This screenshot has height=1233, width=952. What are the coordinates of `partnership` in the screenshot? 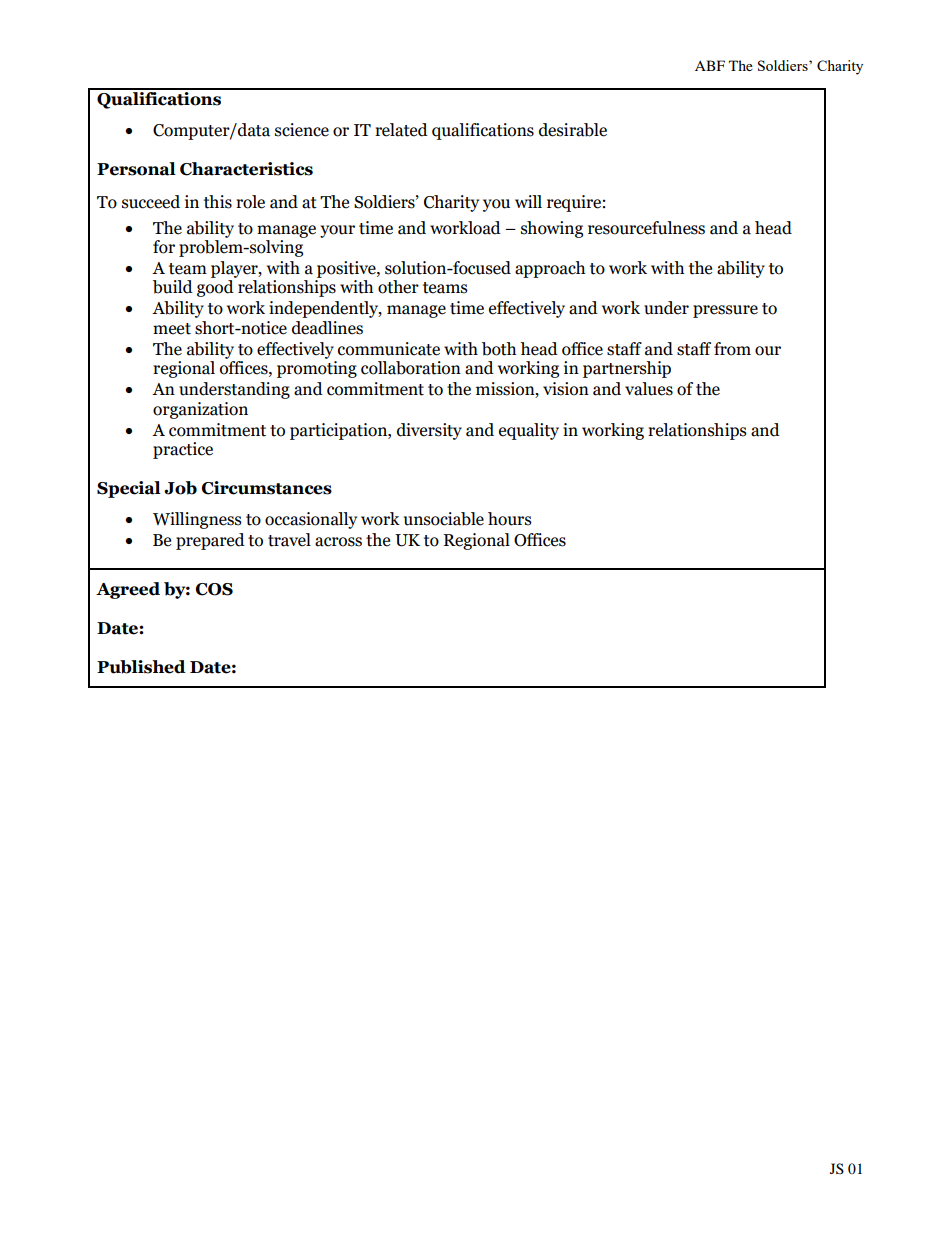 It's located at (627, 369).
